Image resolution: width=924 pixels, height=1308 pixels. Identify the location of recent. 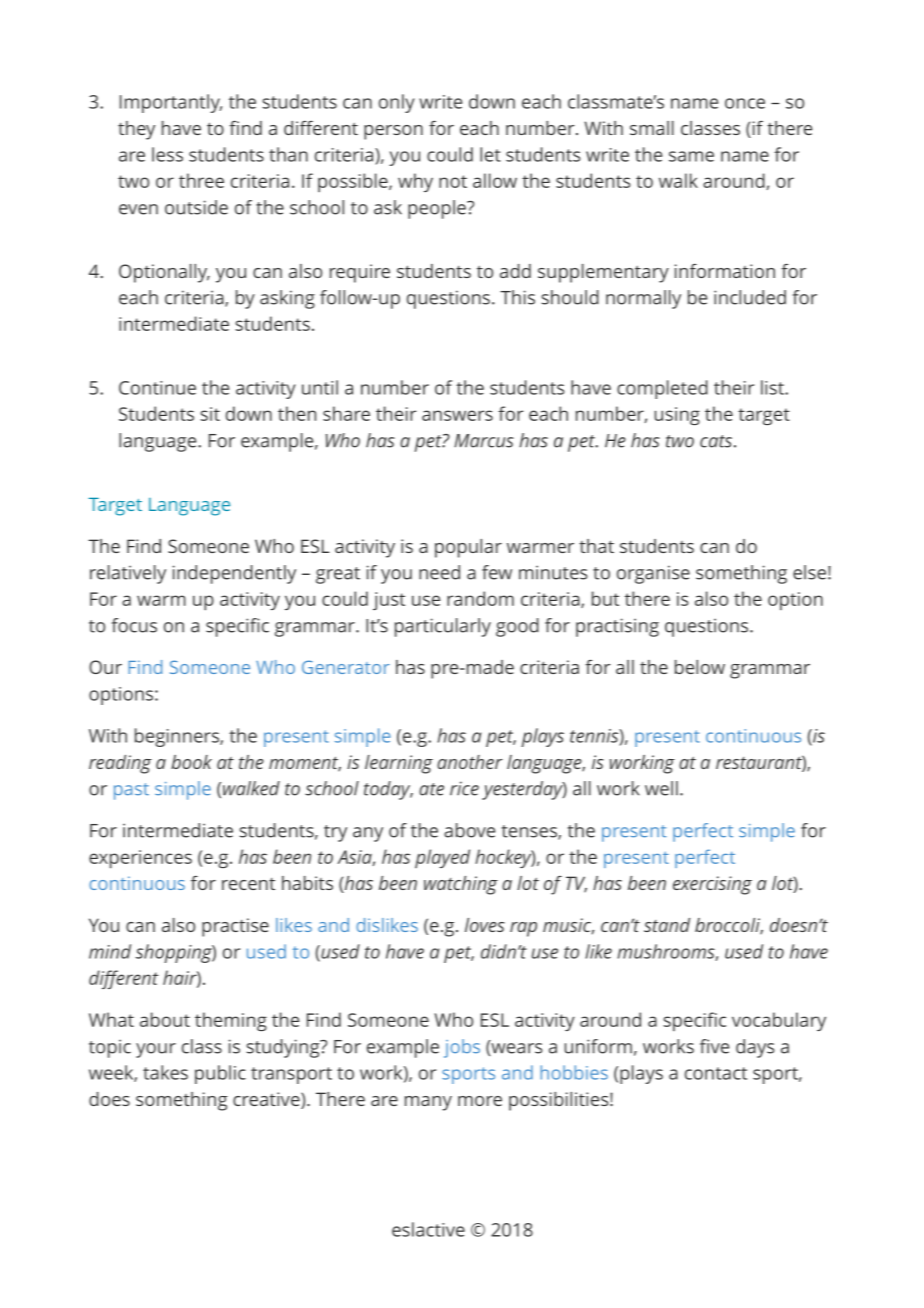
(248, 884).
